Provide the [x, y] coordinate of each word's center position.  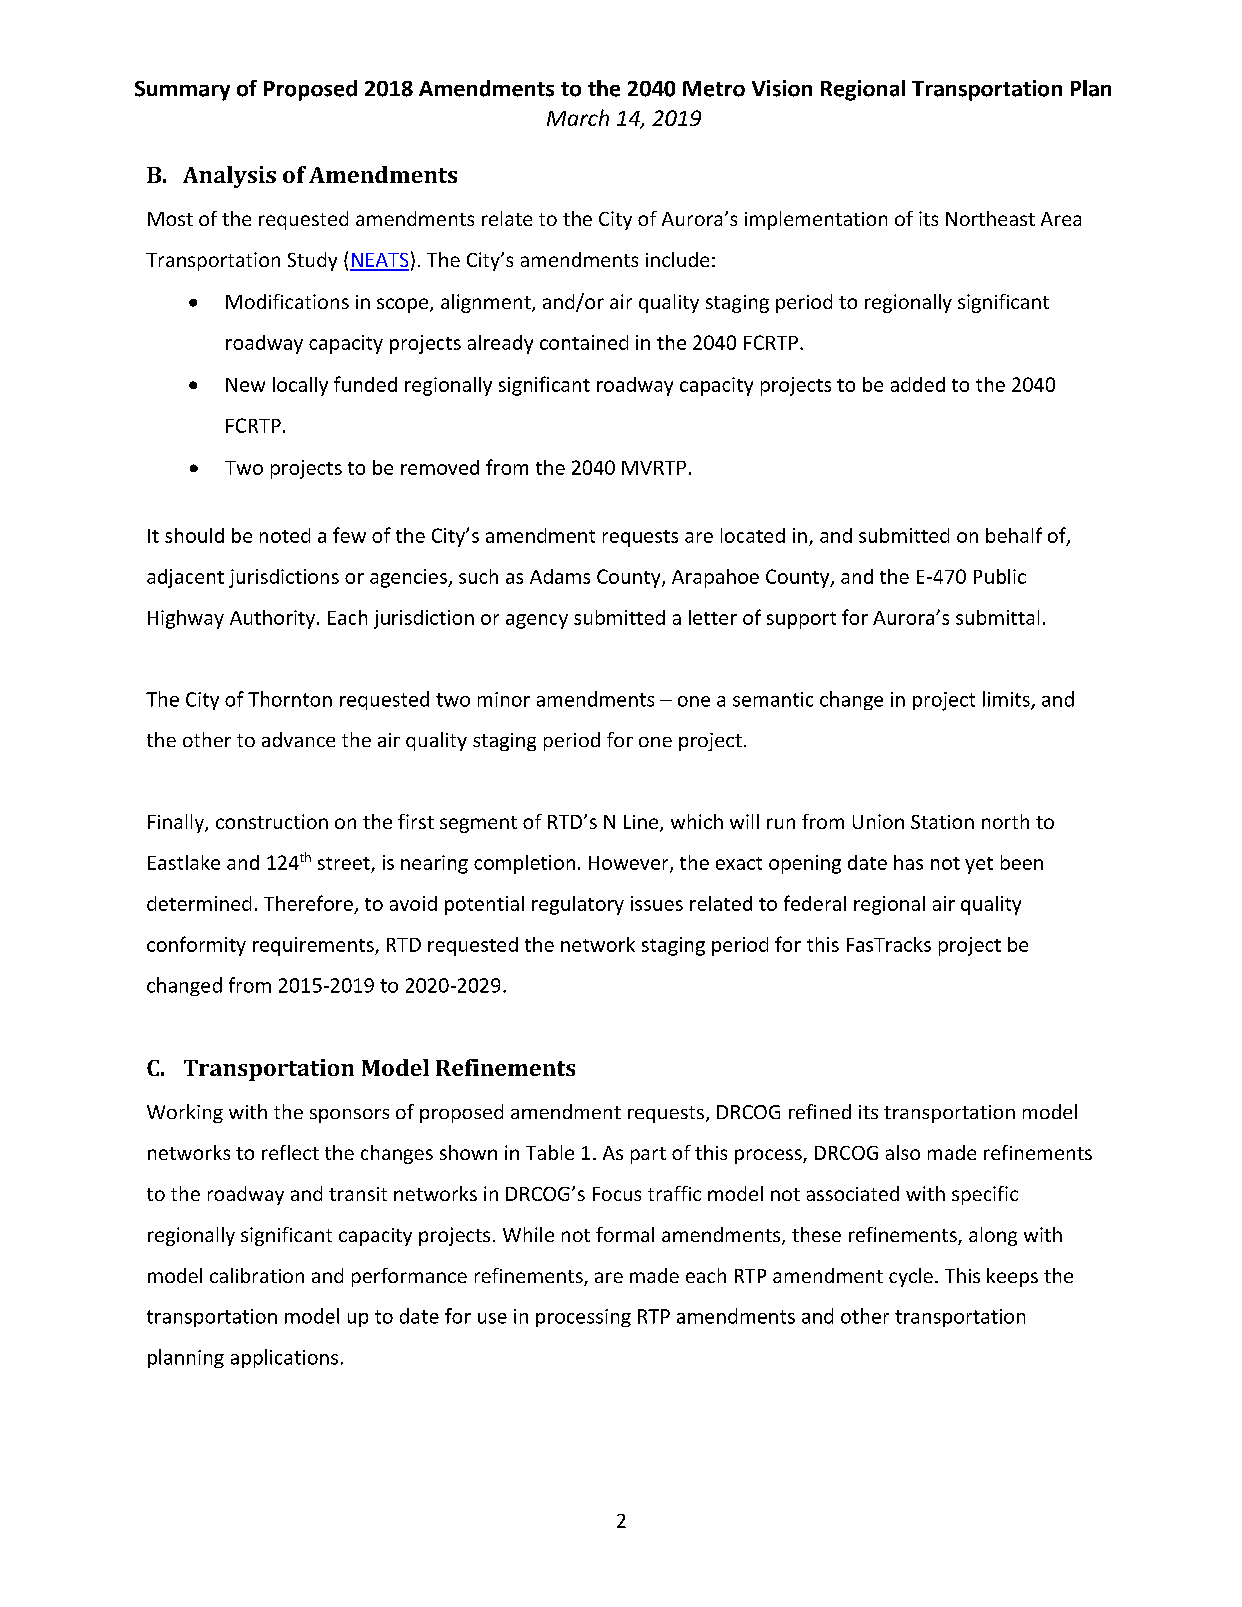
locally [300, 386]
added [918, 384]
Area [1061, 219]
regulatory [578, 905]
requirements [314, 946]
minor [504, 699]
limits [1007, 700]
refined [820, 1111]
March [578, 117]
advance [298, 739]
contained [584, 342]
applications [284, 1358]
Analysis [229, 177]
